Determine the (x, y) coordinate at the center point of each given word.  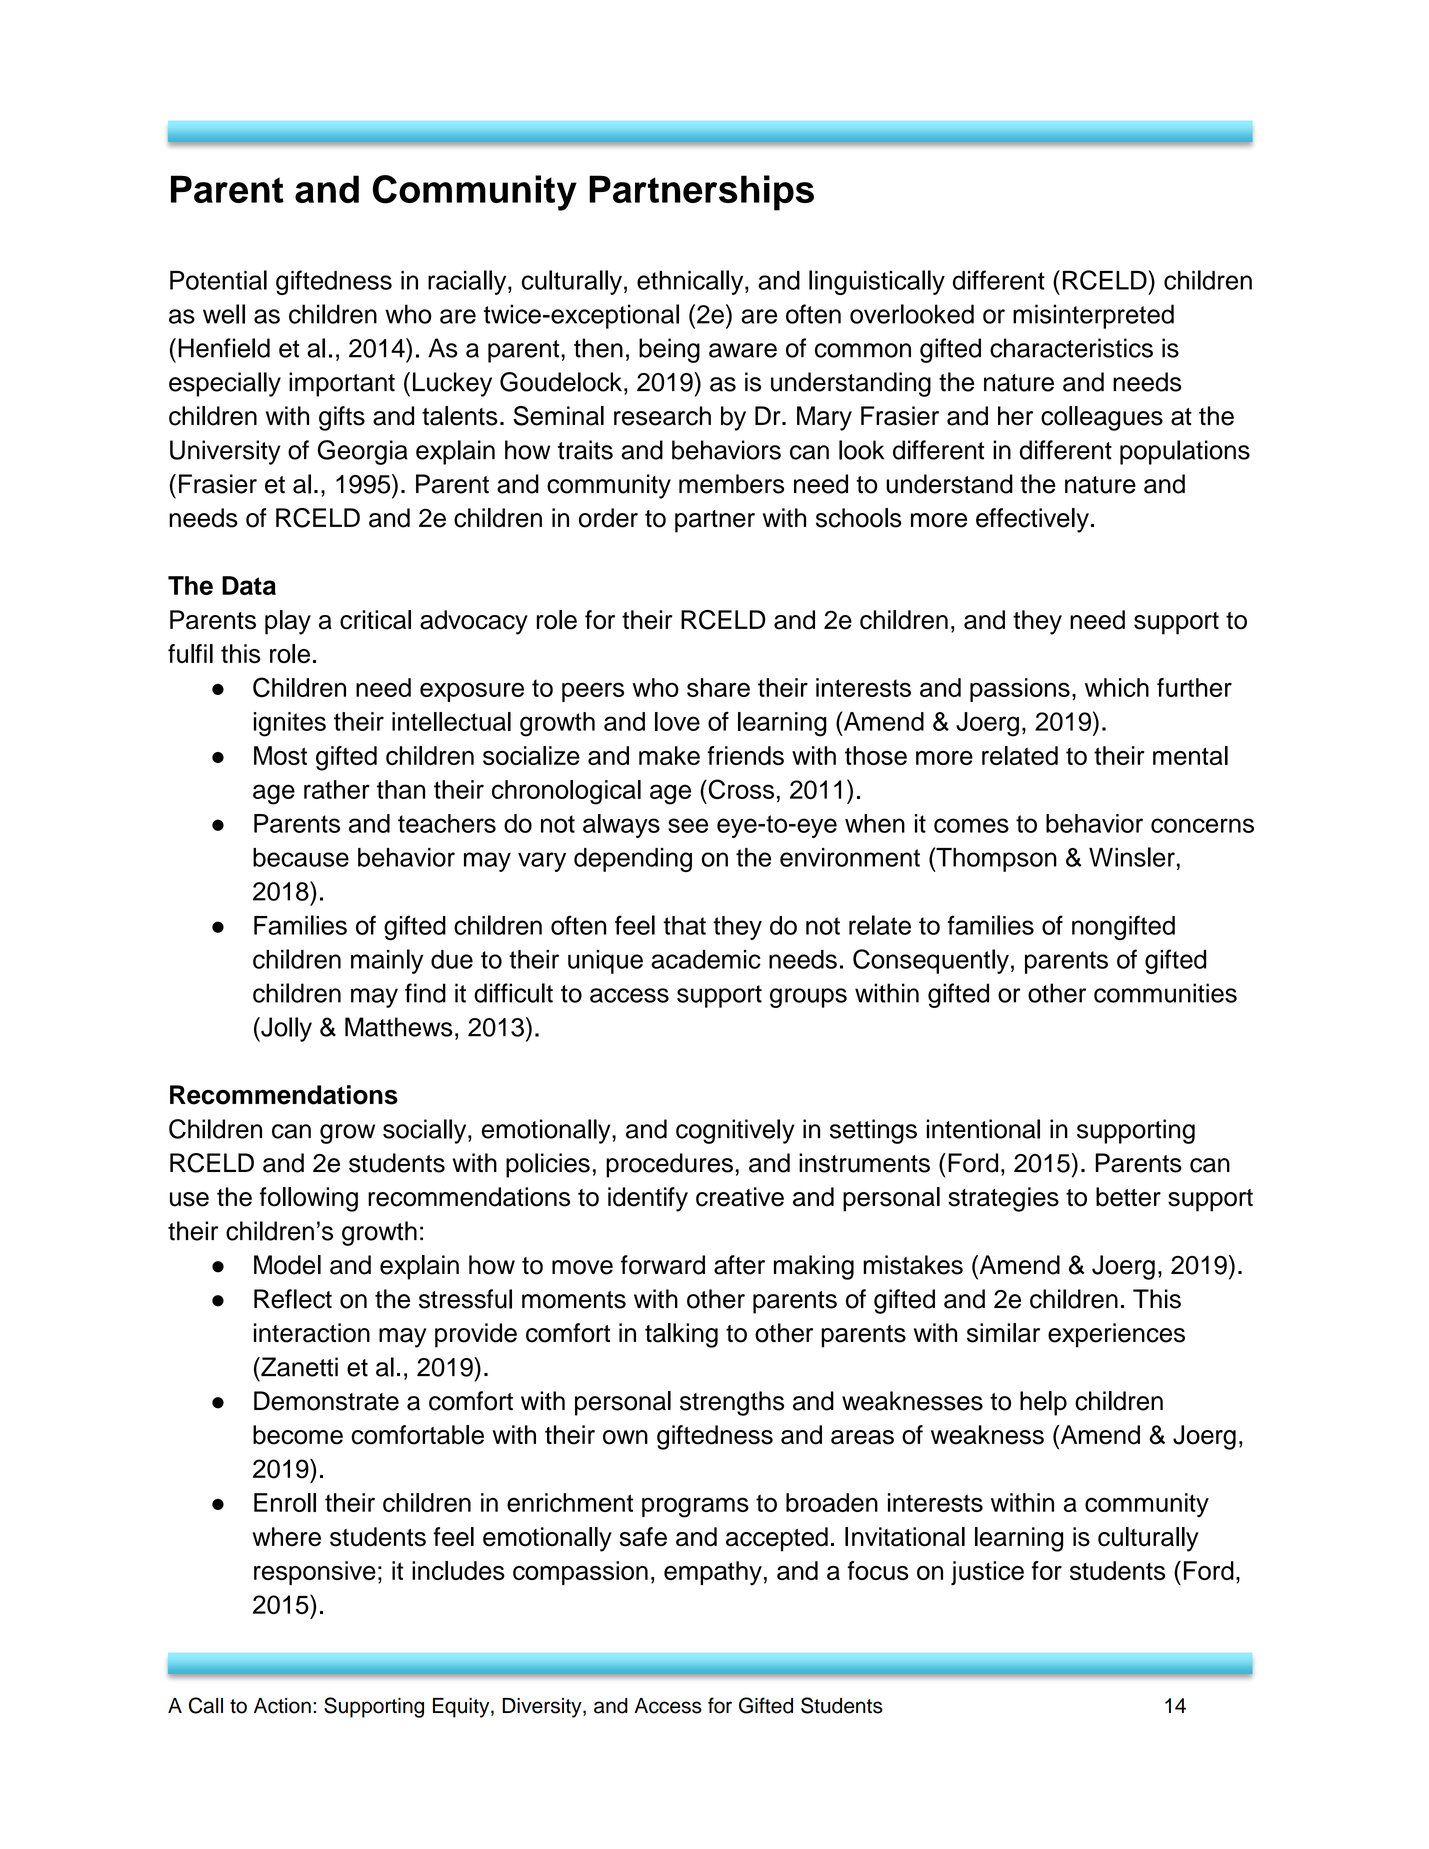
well (224, 314)
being (669, 350)
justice (987, 1573)
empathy (713, 1573)
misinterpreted (1093, 316)
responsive (315, 1573)
